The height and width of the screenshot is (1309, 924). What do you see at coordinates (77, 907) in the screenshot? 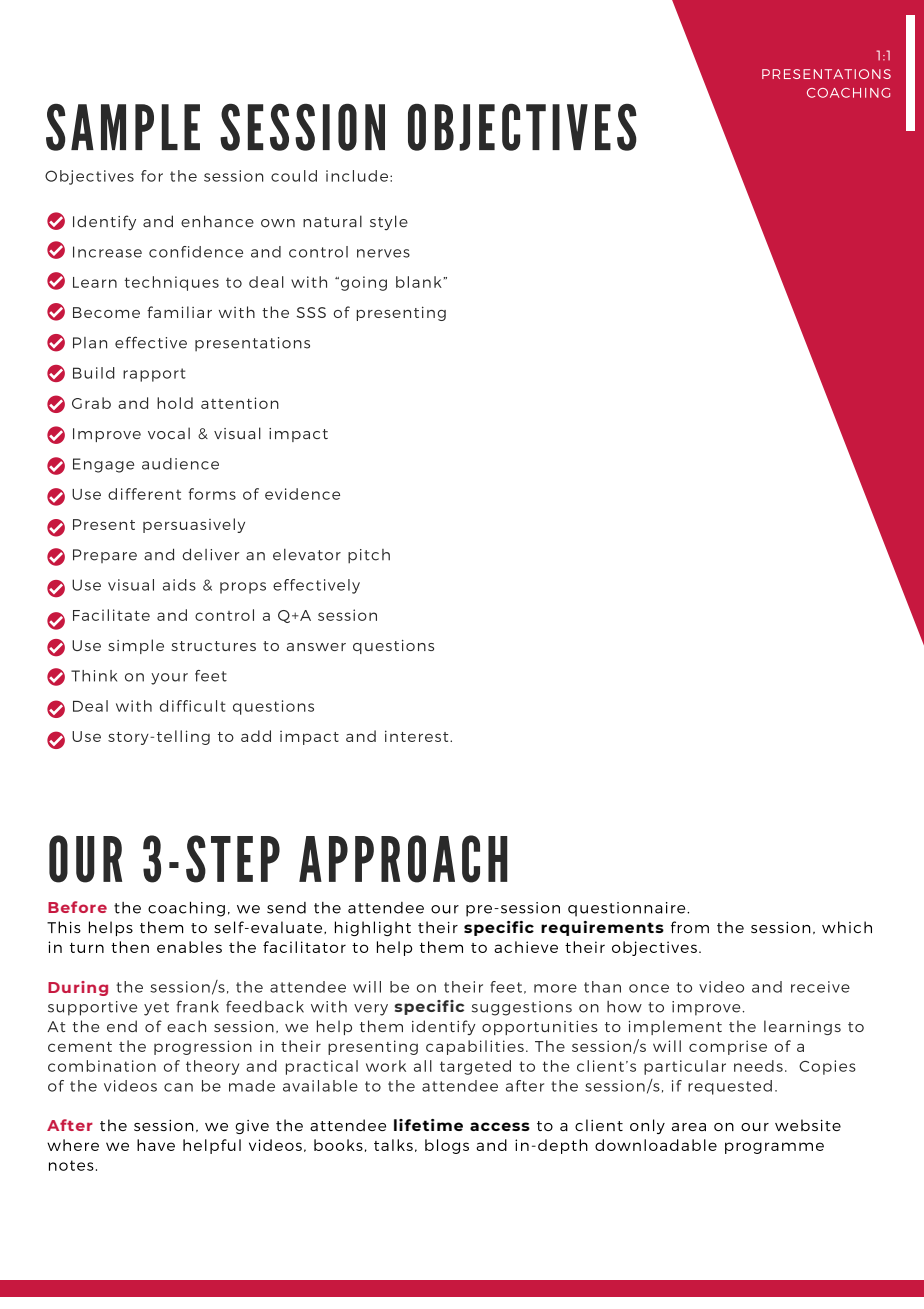
I see `Before` at bounding box center [77, 907].
